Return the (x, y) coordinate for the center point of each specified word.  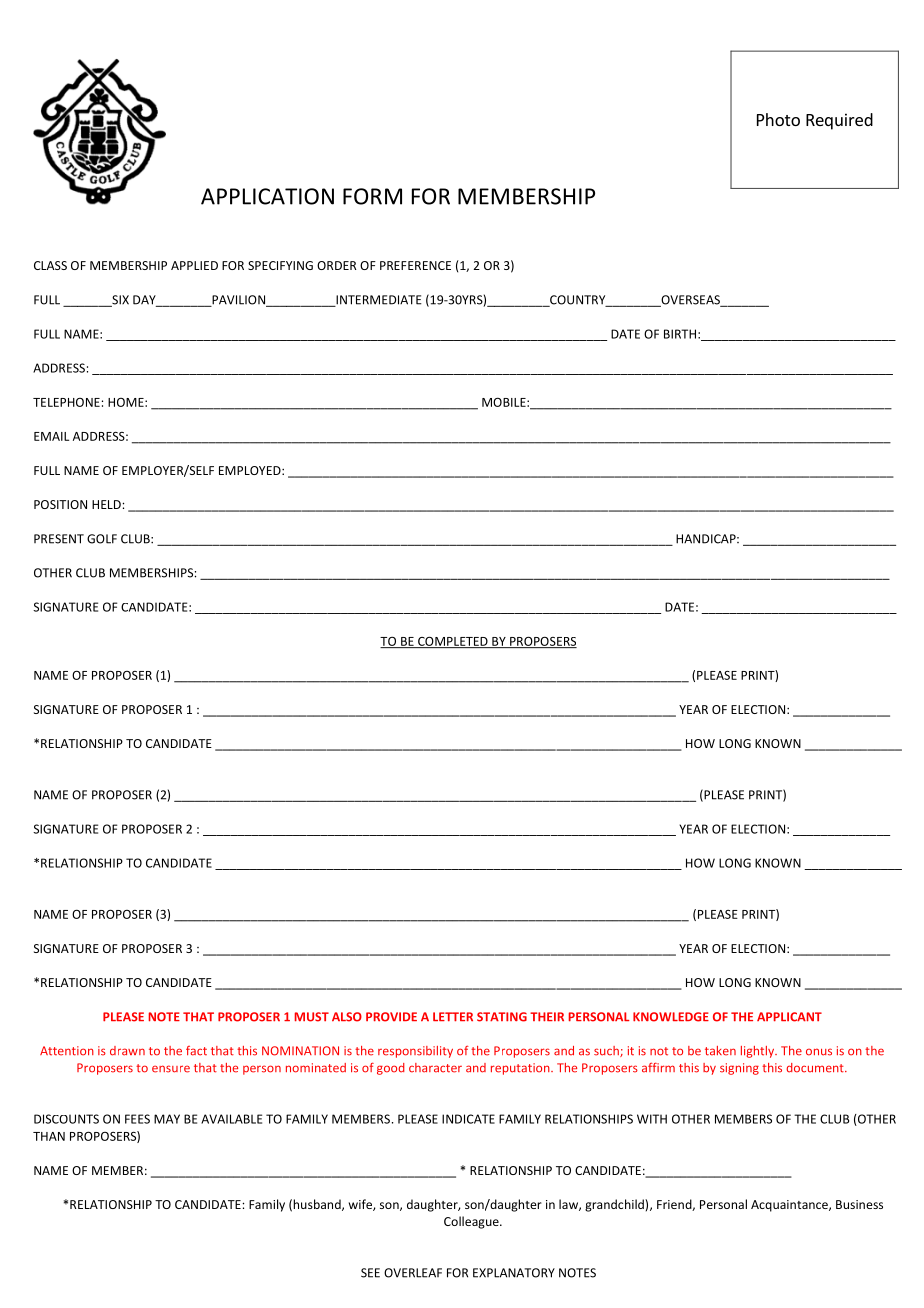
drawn (127, 1051)
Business (859, 1204)
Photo (778, 119)
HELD (107, 504)
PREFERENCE (415, 265)
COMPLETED (453, 642)
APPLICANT (789, 1017)
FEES (137, 1119)
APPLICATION (267, 196)
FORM (372, 196)
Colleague (472, 1222)
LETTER (453, 1017)
